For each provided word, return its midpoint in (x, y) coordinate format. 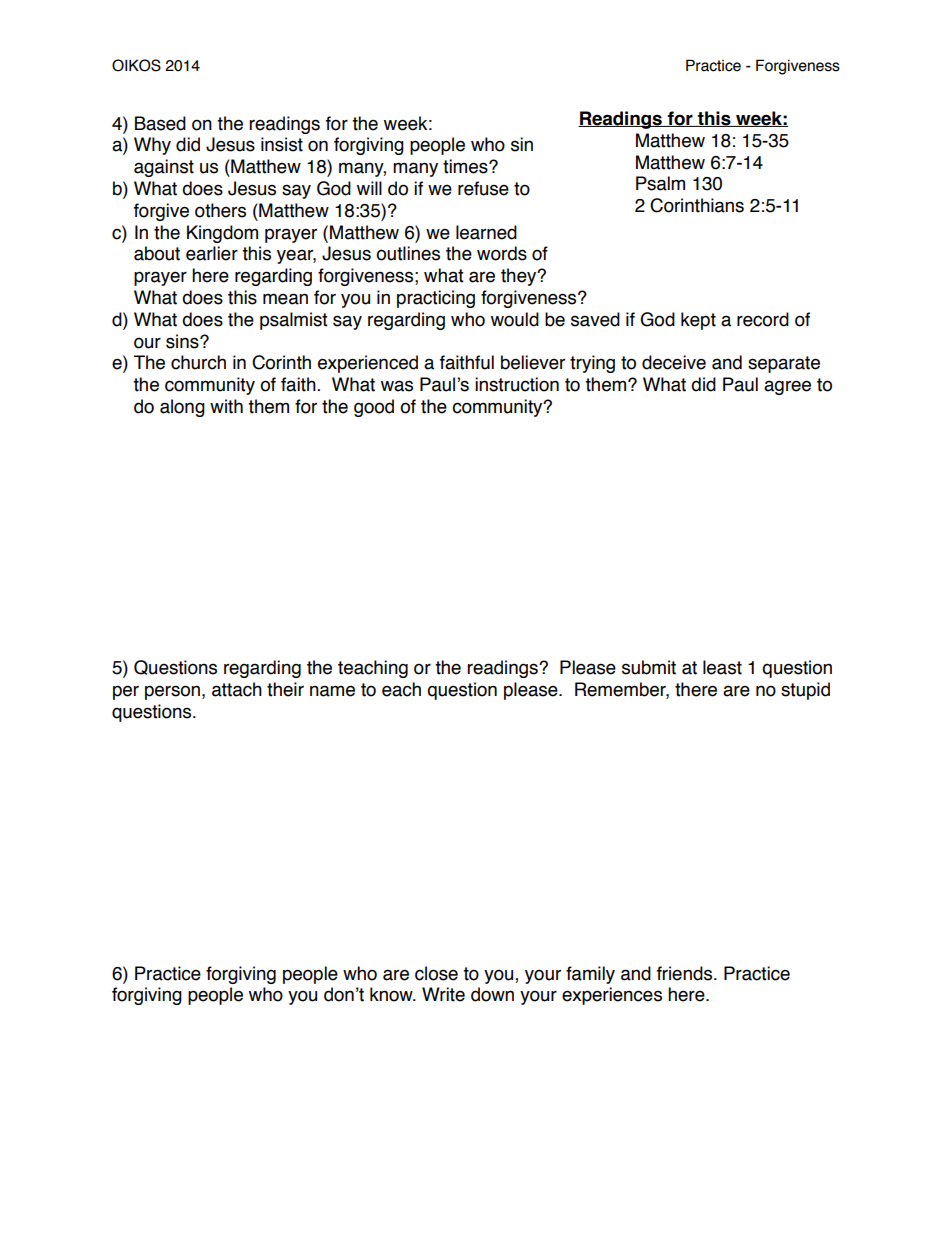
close (436, 973)
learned (486, 232)
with (226, 406)
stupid (805, 691)
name (332, 691)
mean (285, 299)
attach (237, 689)
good (374, 408)
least (722, 667)
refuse (483, 188)
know (392, 994)
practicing (436, 299)
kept (698, 321)
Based (160, 123)
